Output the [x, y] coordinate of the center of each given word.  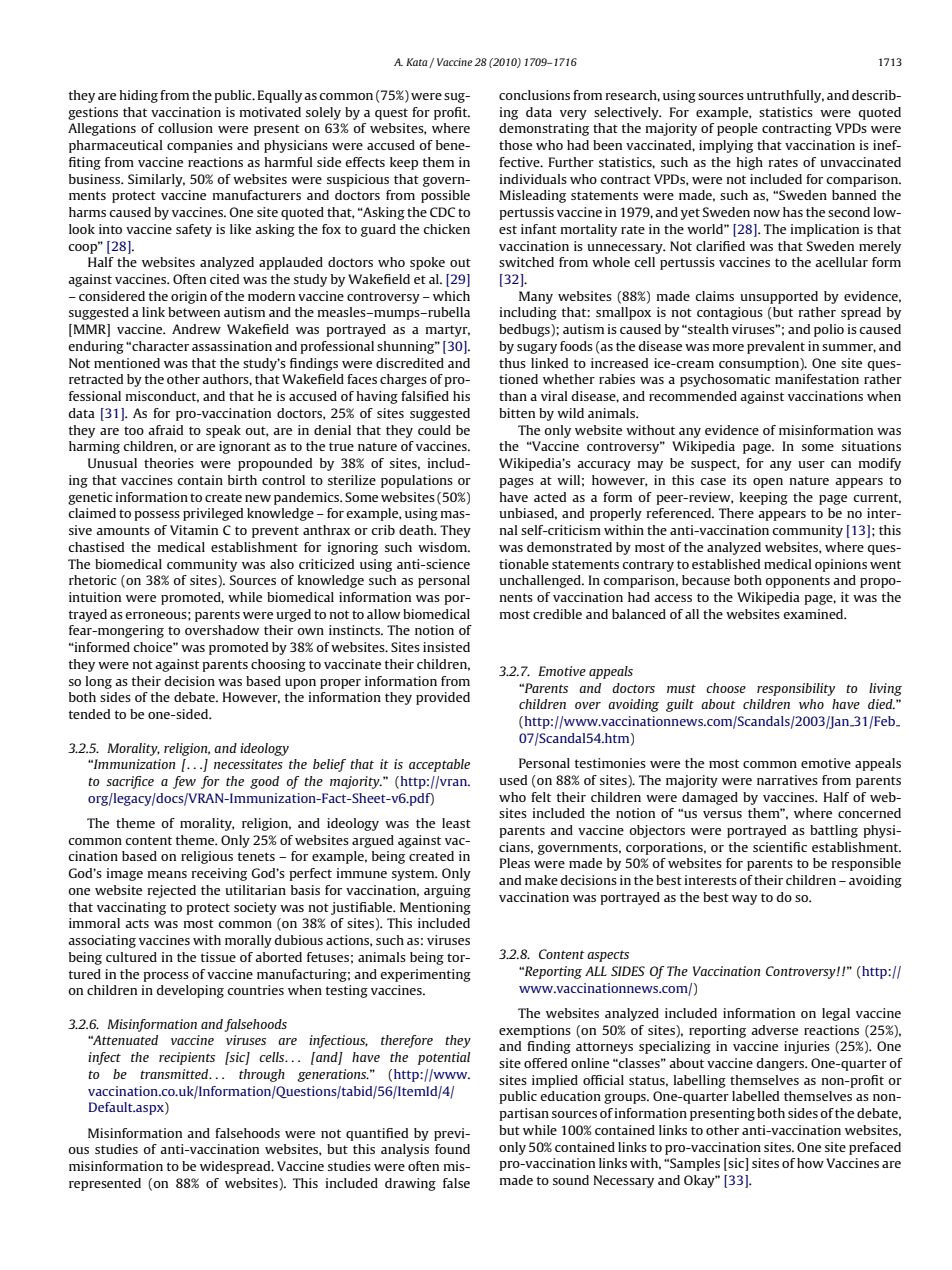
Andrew [196, 329]
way [744, 900]
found [452, 1149]
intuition [95, 597]
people [737, 129]
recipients [187, 1058]
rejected [172, 891]
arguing [447, 891]
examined [814, 614]
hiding [139, 96]
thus [512, 363]
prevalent [776, 347]
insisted [446, 647]
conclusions [534, 95]
